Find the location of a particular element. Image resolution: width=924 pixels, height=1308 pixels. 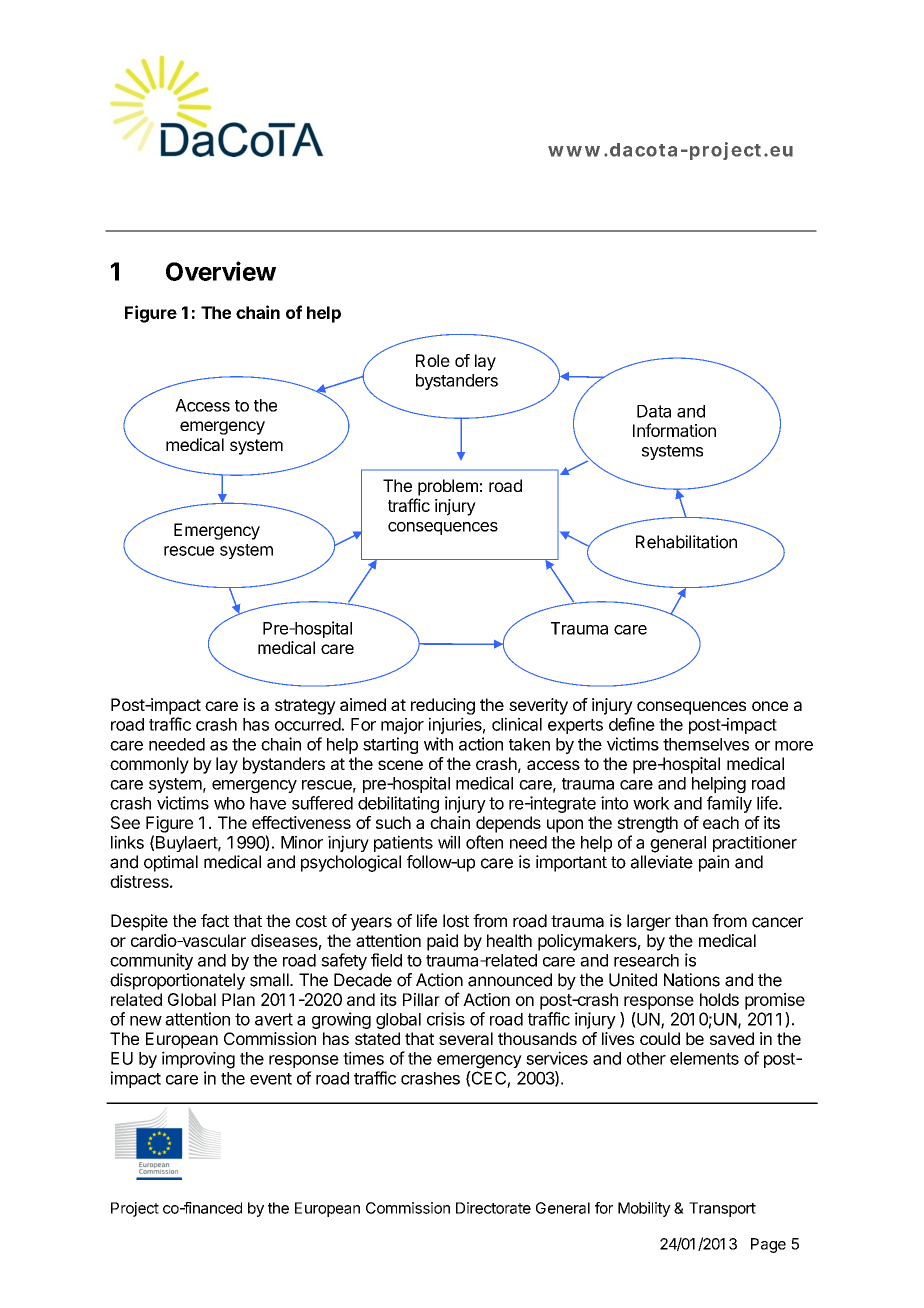

strategy is located at coordinates (305, 707).
